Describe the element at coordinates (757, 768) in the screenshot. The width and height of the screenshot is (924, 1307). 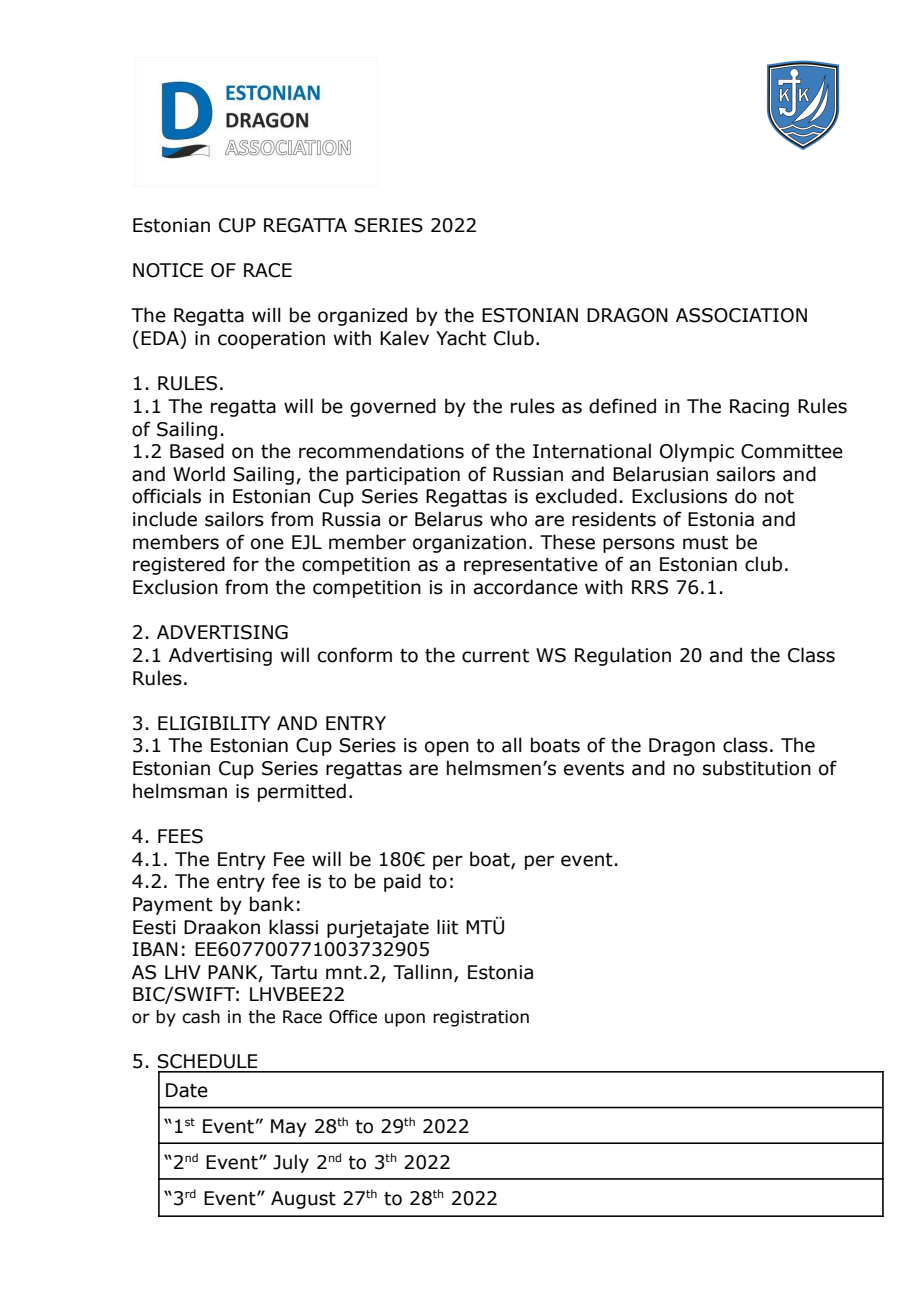
I see `substitution` at that location.
